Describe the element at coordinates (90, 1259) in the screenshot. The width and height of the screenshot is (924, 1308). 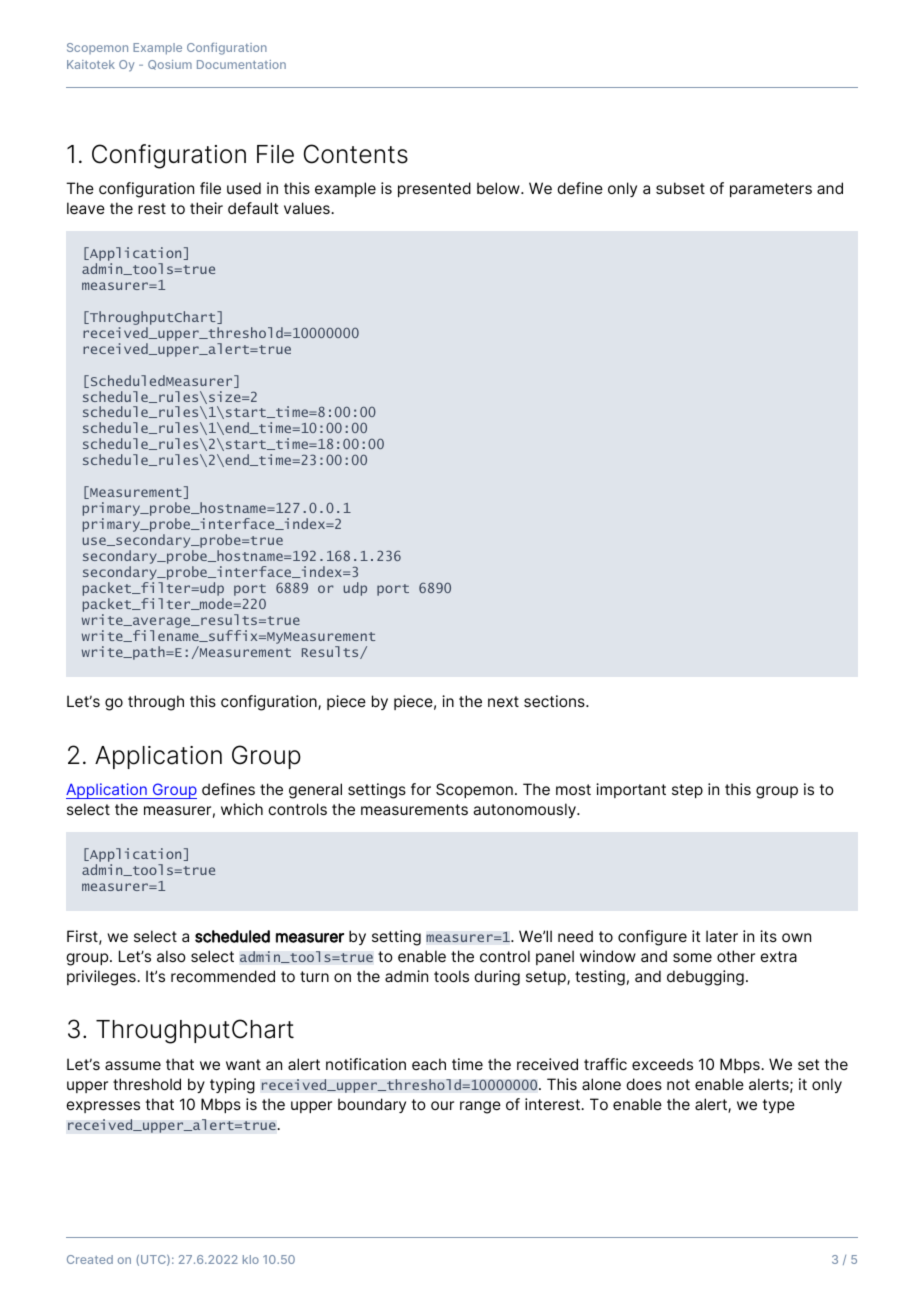
I see `Created` at that location.
